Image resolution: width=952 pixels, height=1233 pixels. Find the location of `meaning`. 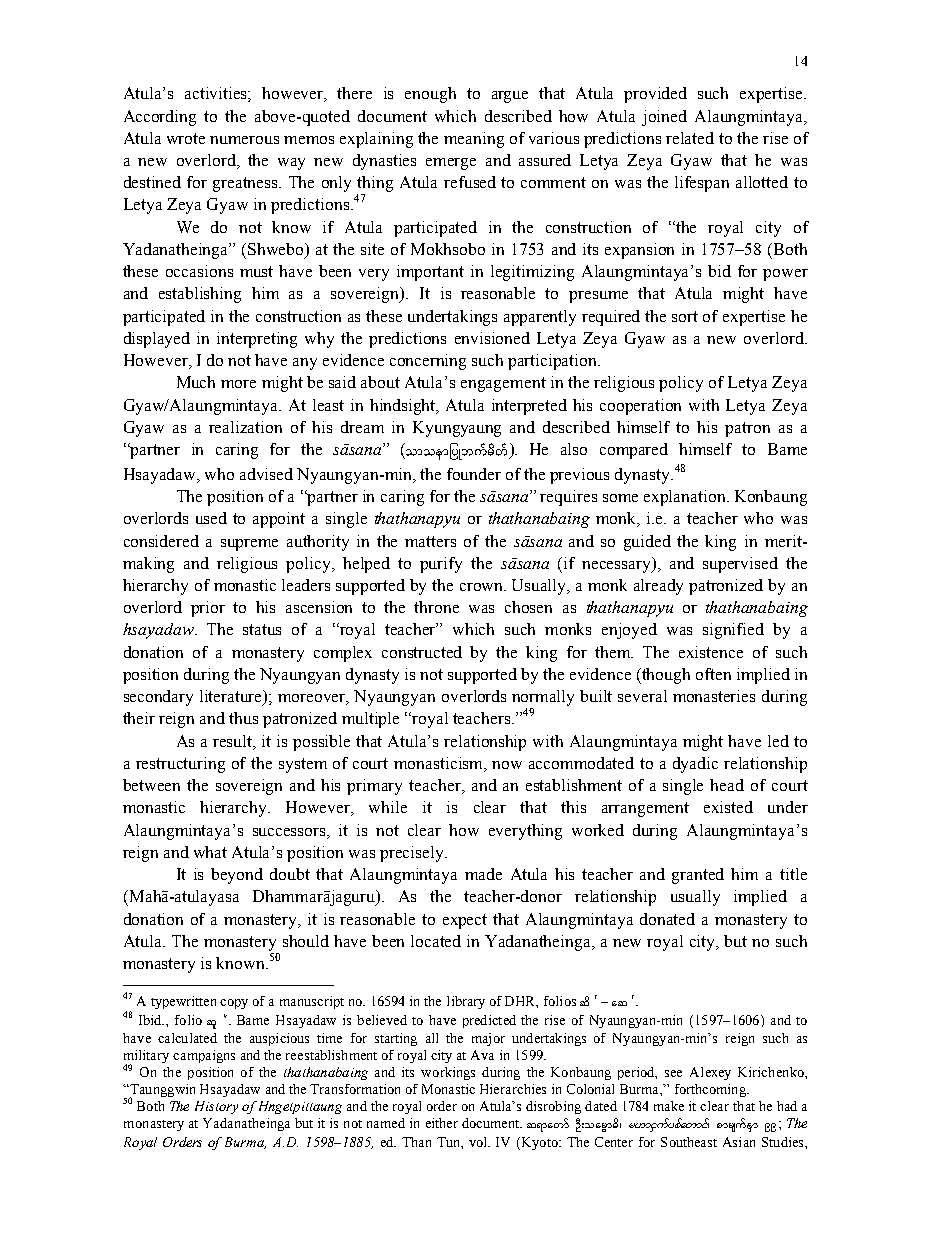

meaning is located at coordinates (474, 140).
